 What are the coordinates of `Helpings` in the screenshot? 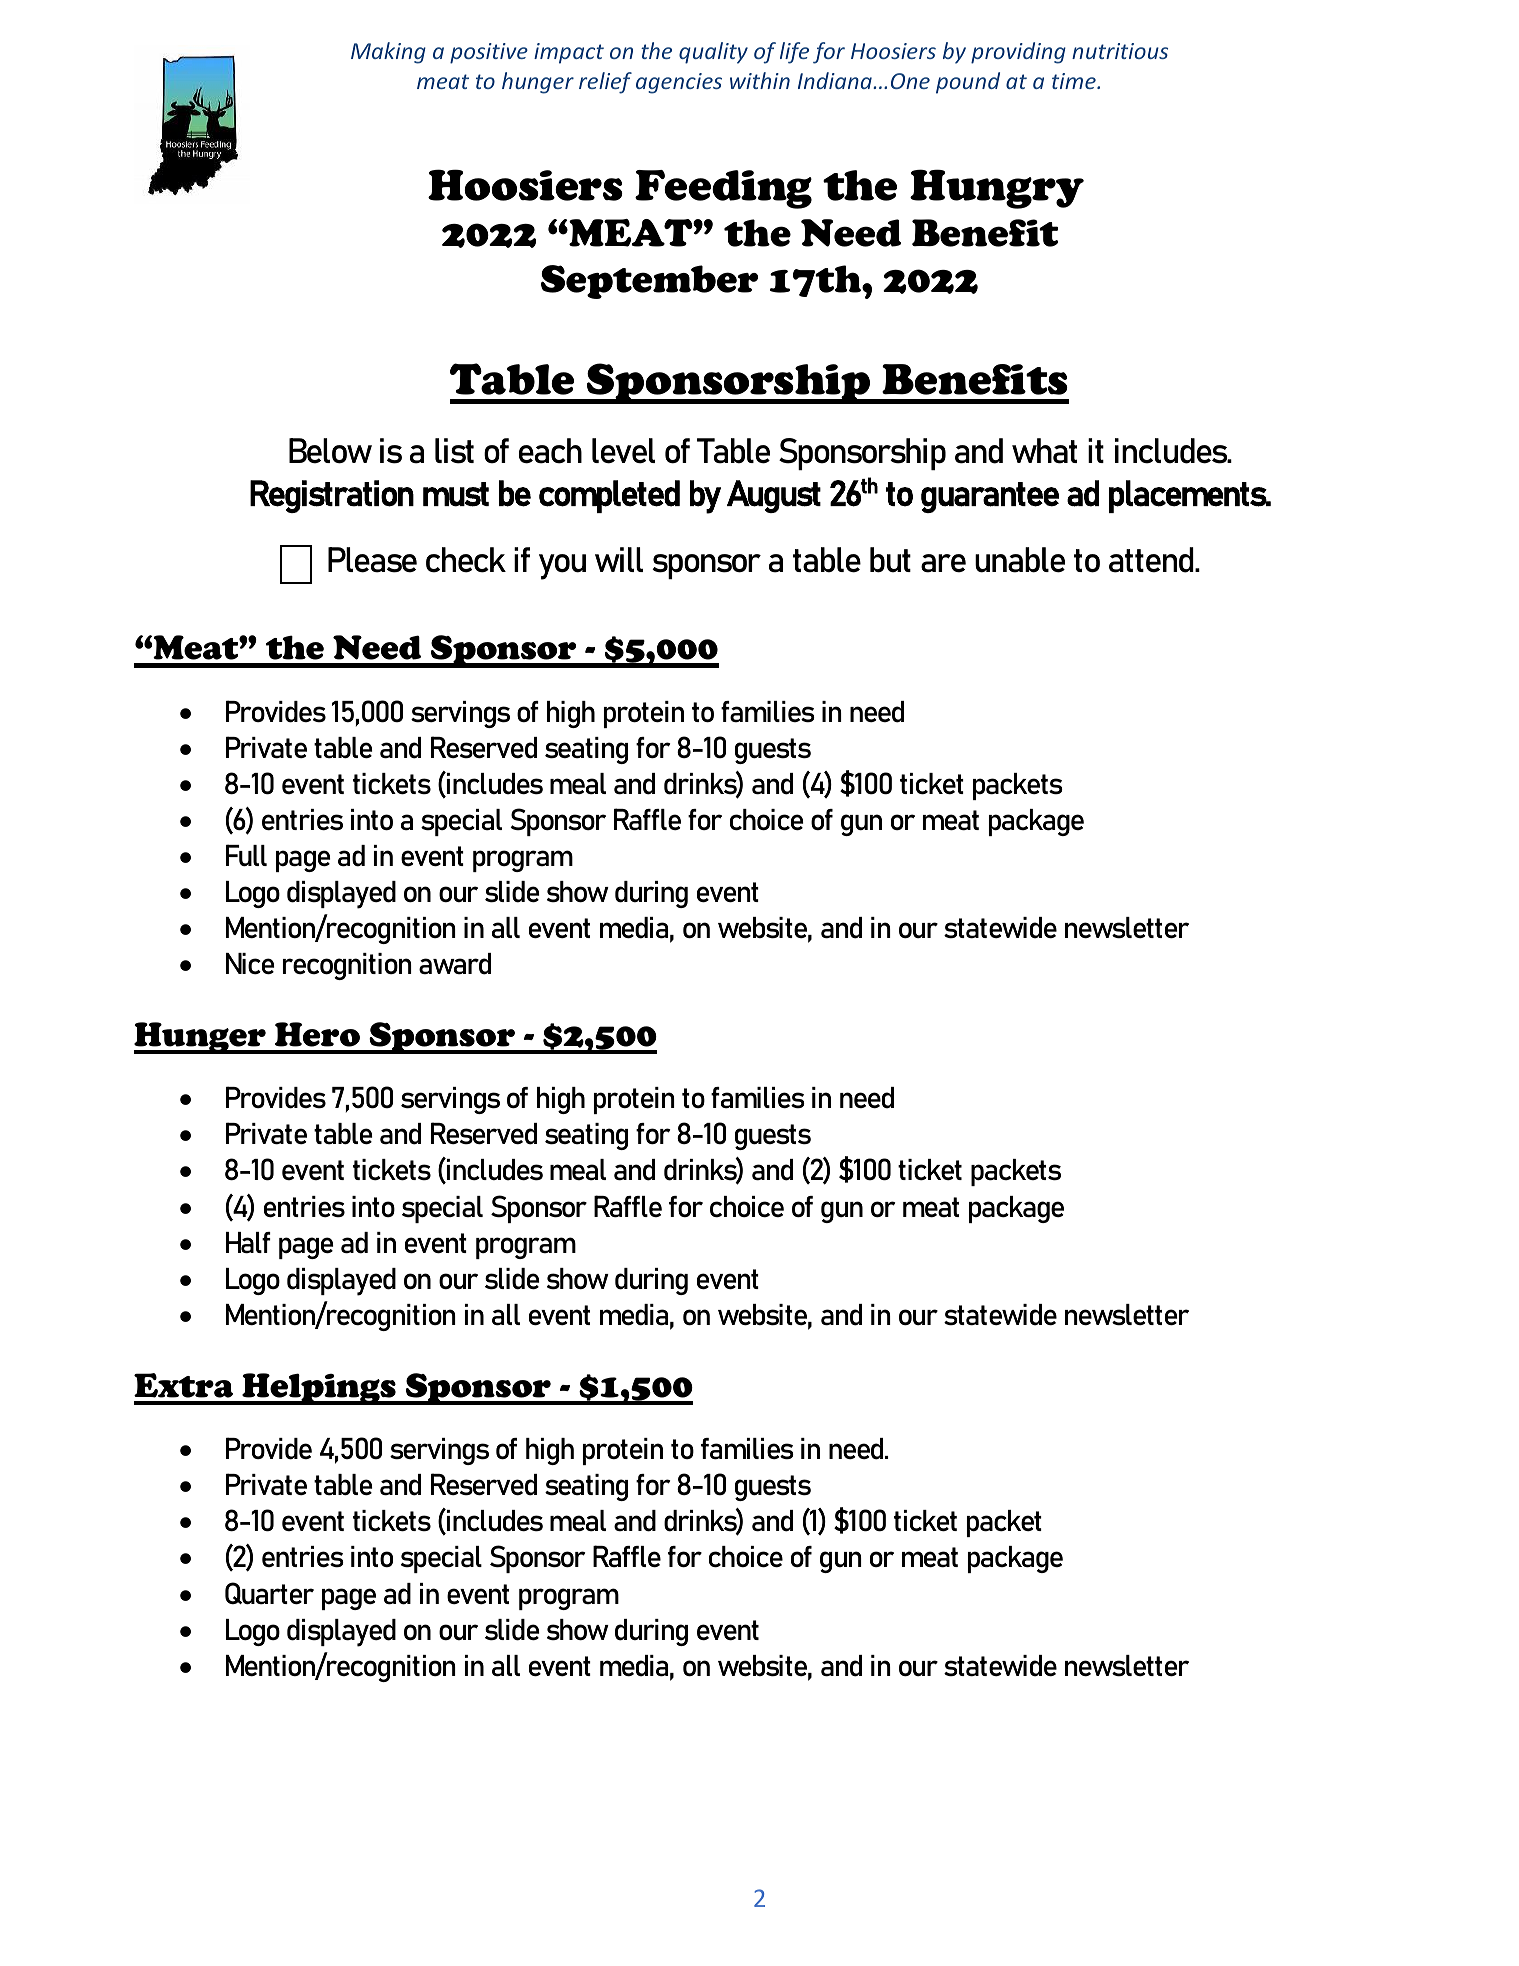 It's located at (319, 1389).
